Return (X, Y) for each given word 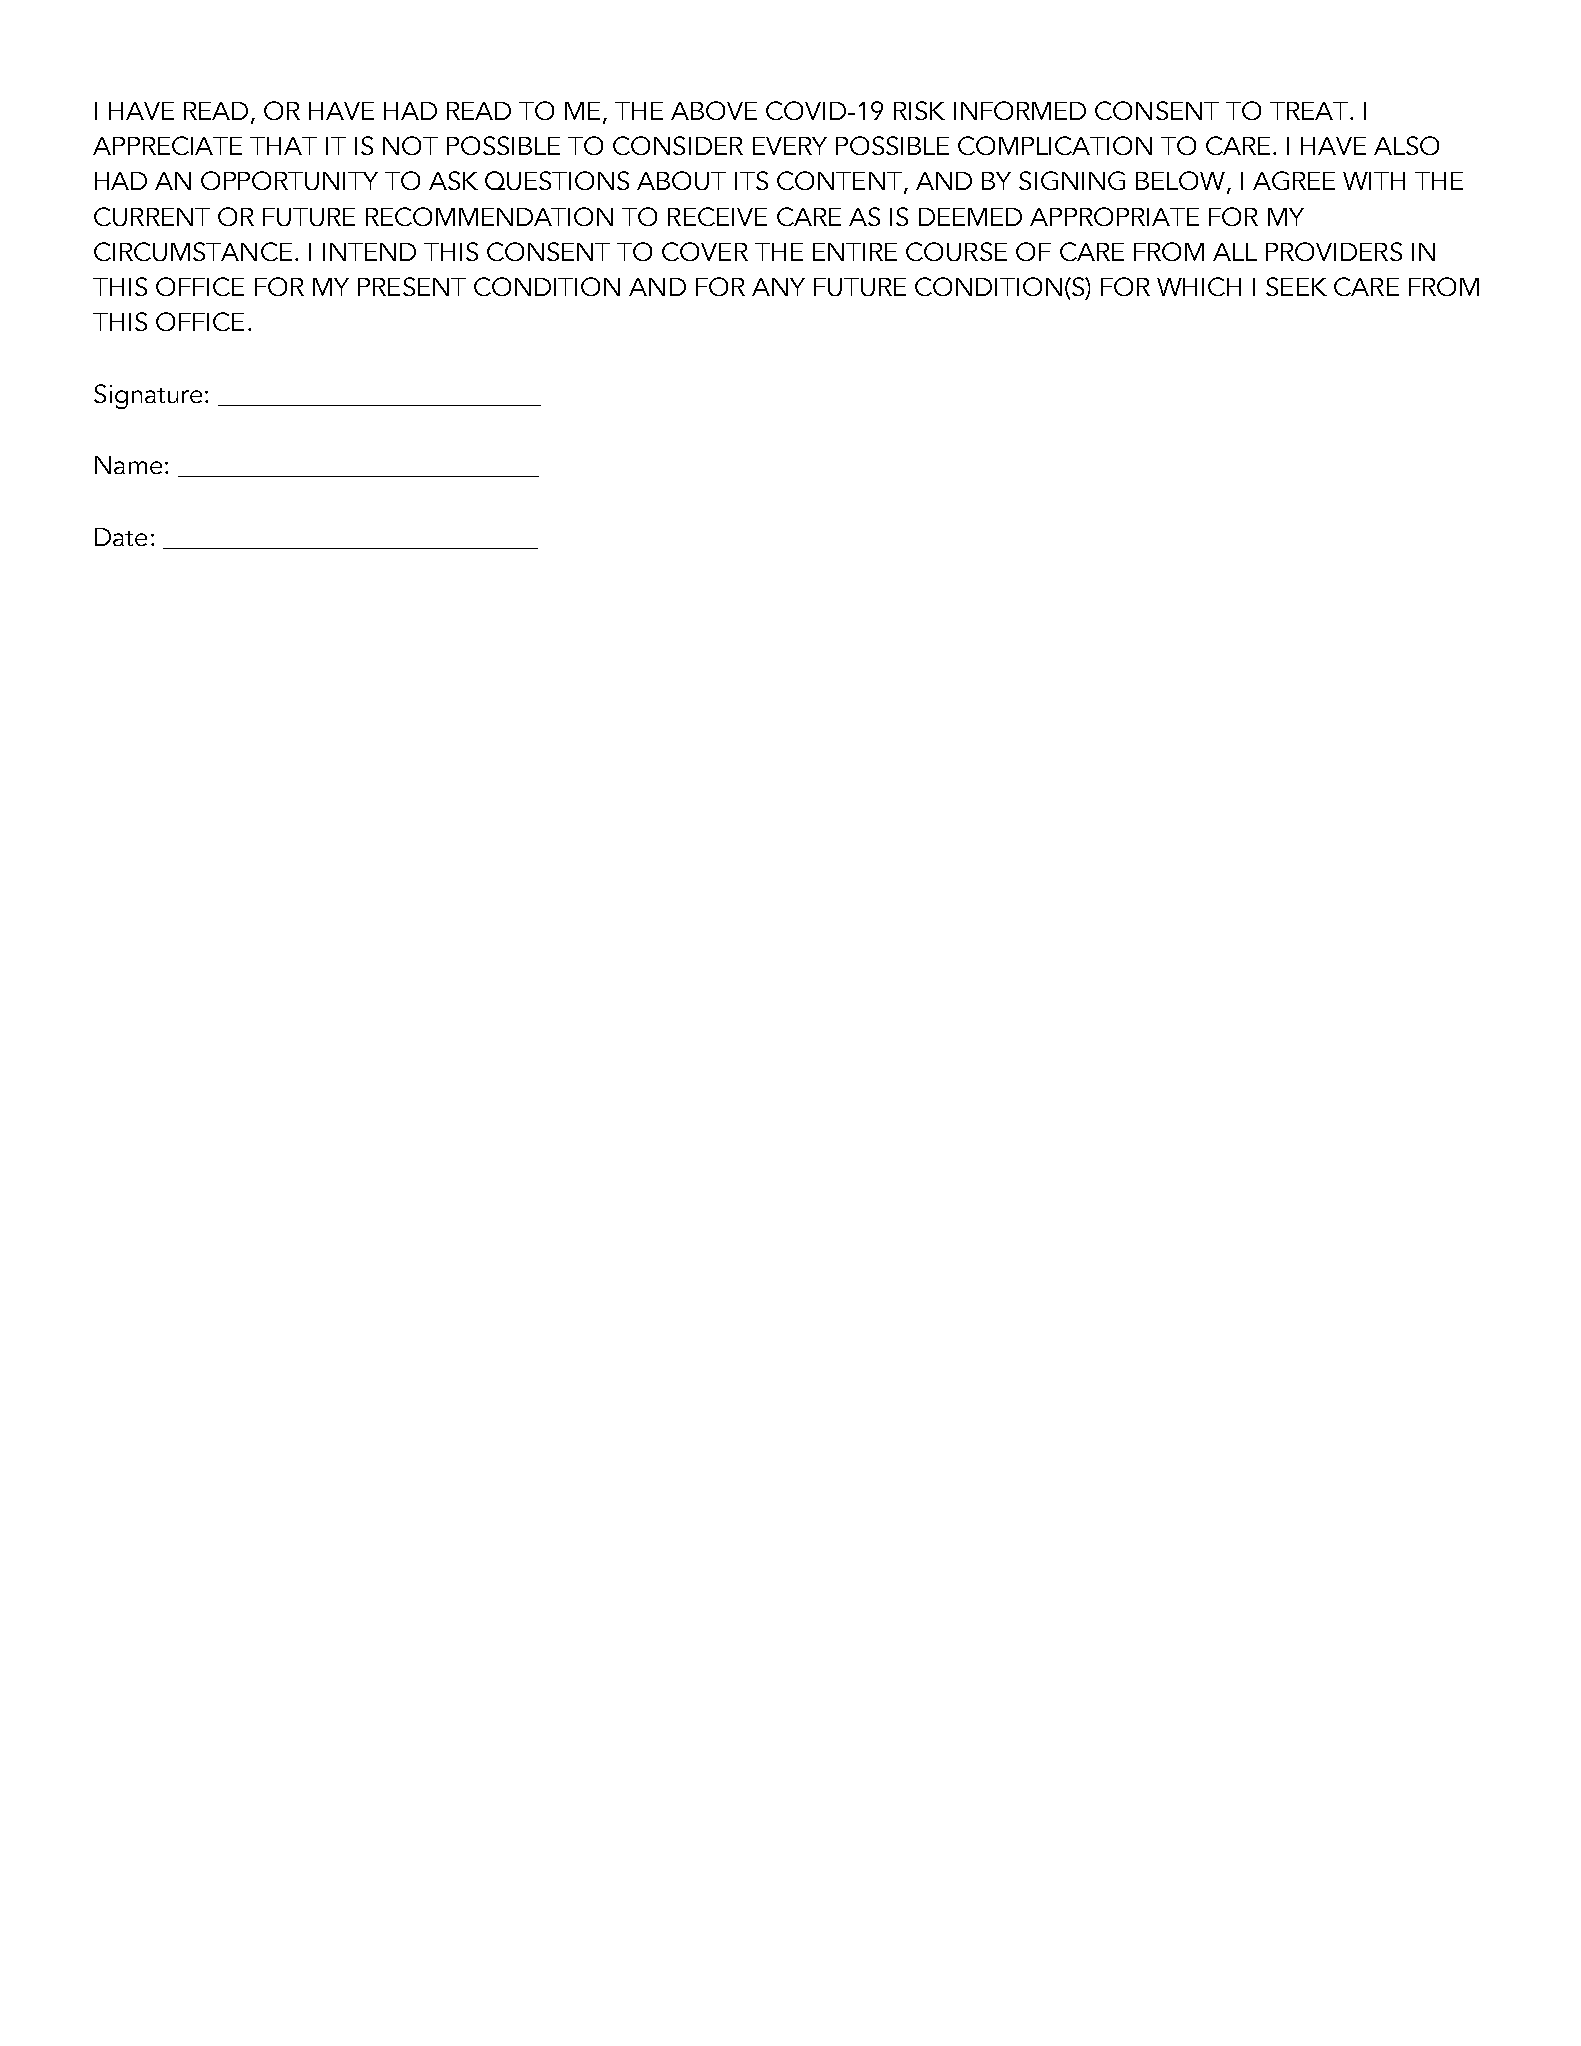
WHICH (1199, 286)
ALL (1235, 252)
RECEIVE (717, 216)
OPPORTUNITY (289, 180)
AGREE (1294, 180)
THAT (283, 146)
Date (121, 537)
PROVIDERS (1334, 251)
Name (128, 465)
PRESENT (412, 286)
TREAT (1309, 111)
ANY (778, 287)
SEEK (1296, 286)
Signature (148, 396)
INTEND (369, 252)
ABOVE (714, 110)
